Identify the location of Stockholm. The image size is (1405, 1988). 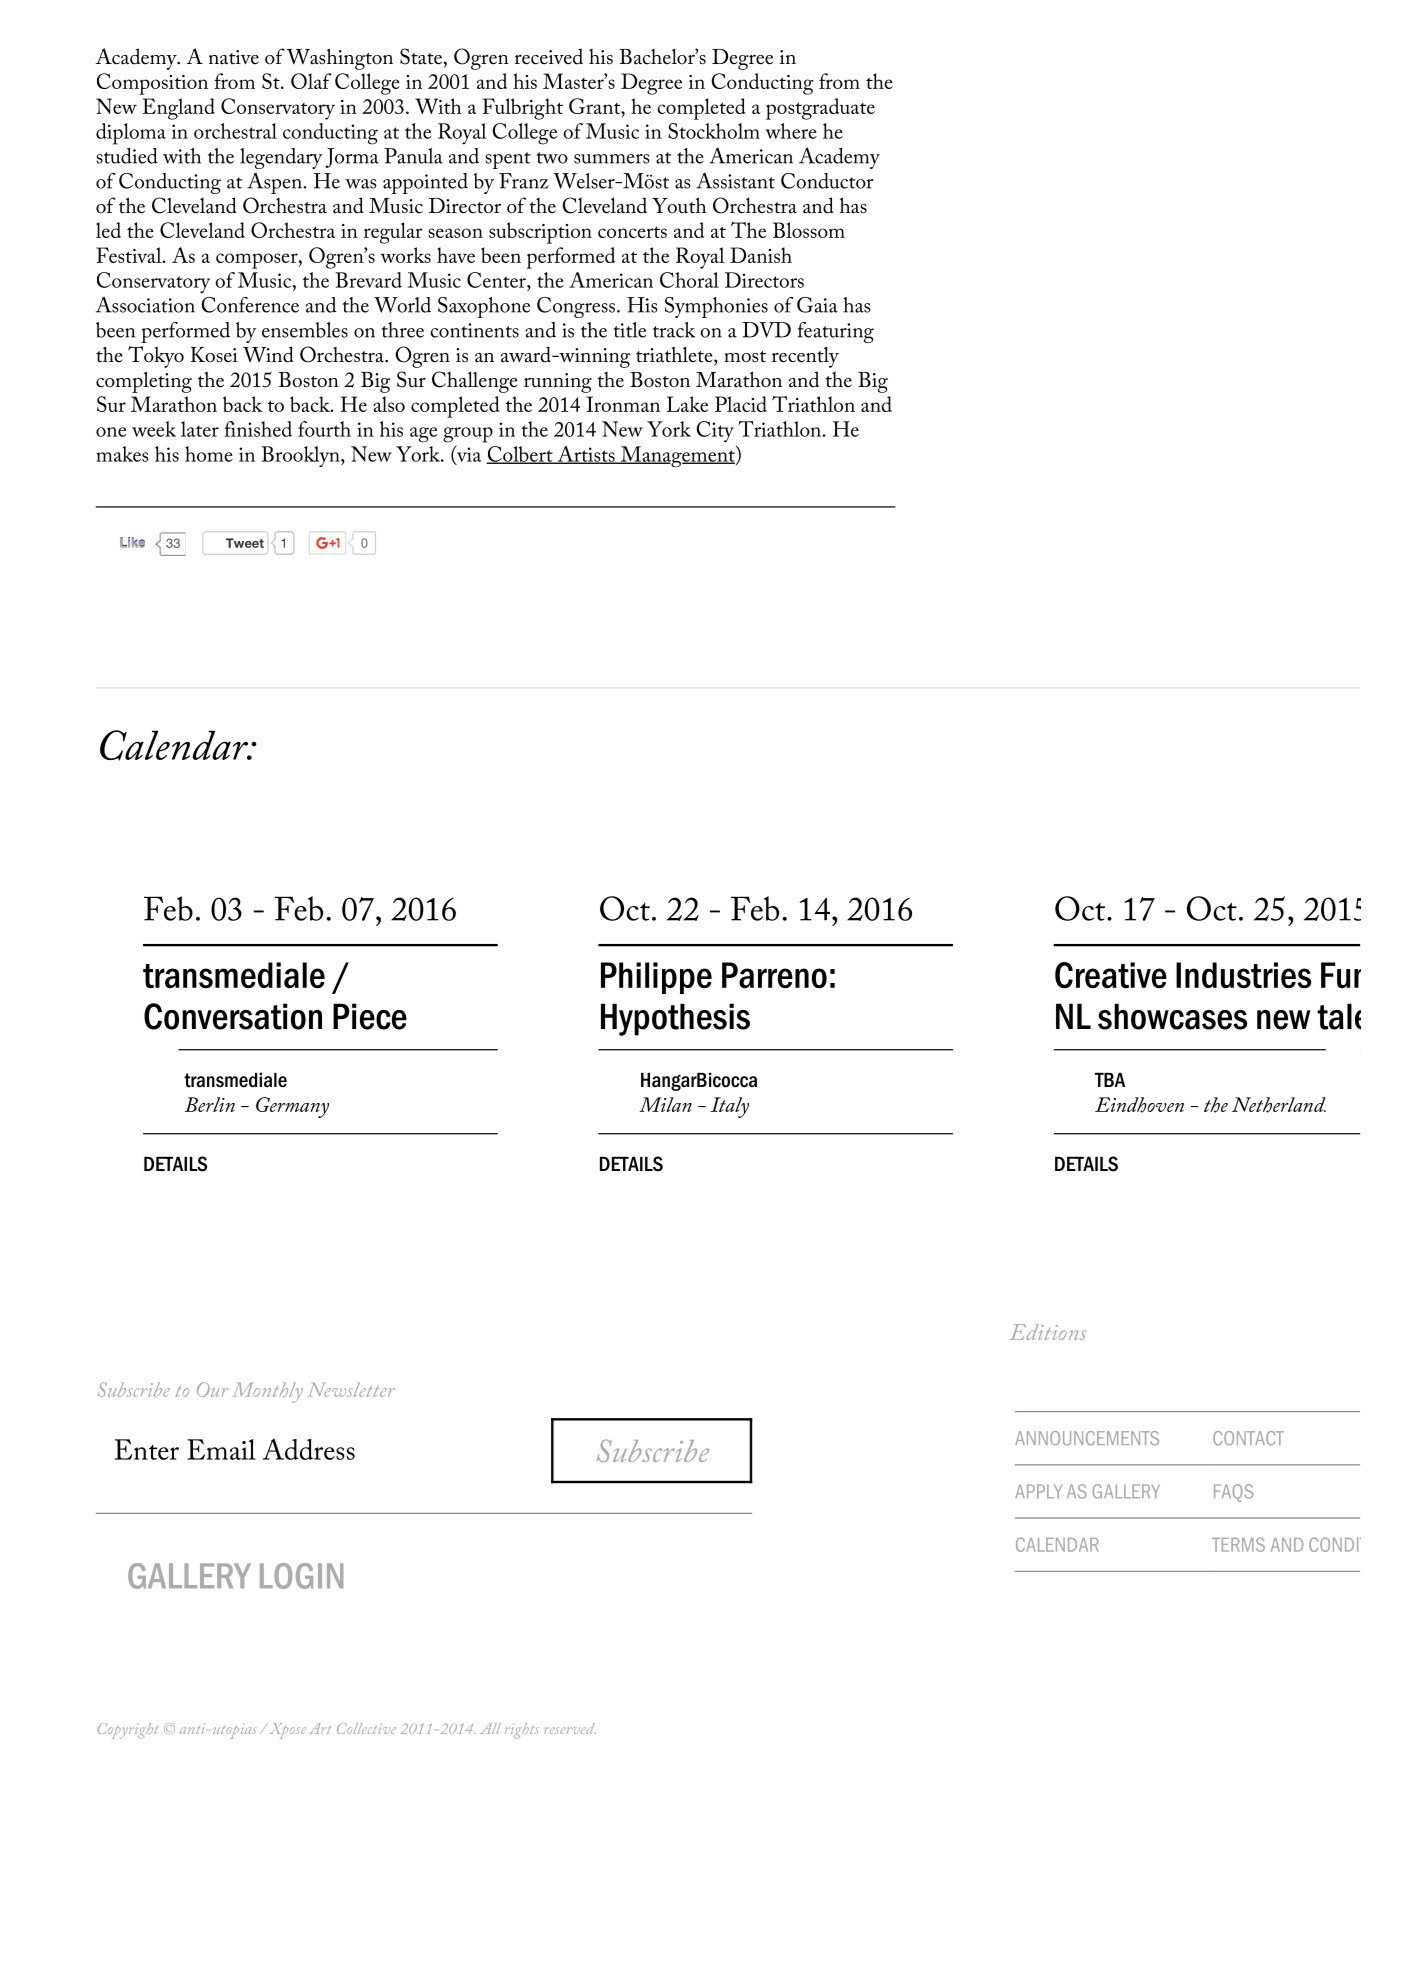
(714, 131).
